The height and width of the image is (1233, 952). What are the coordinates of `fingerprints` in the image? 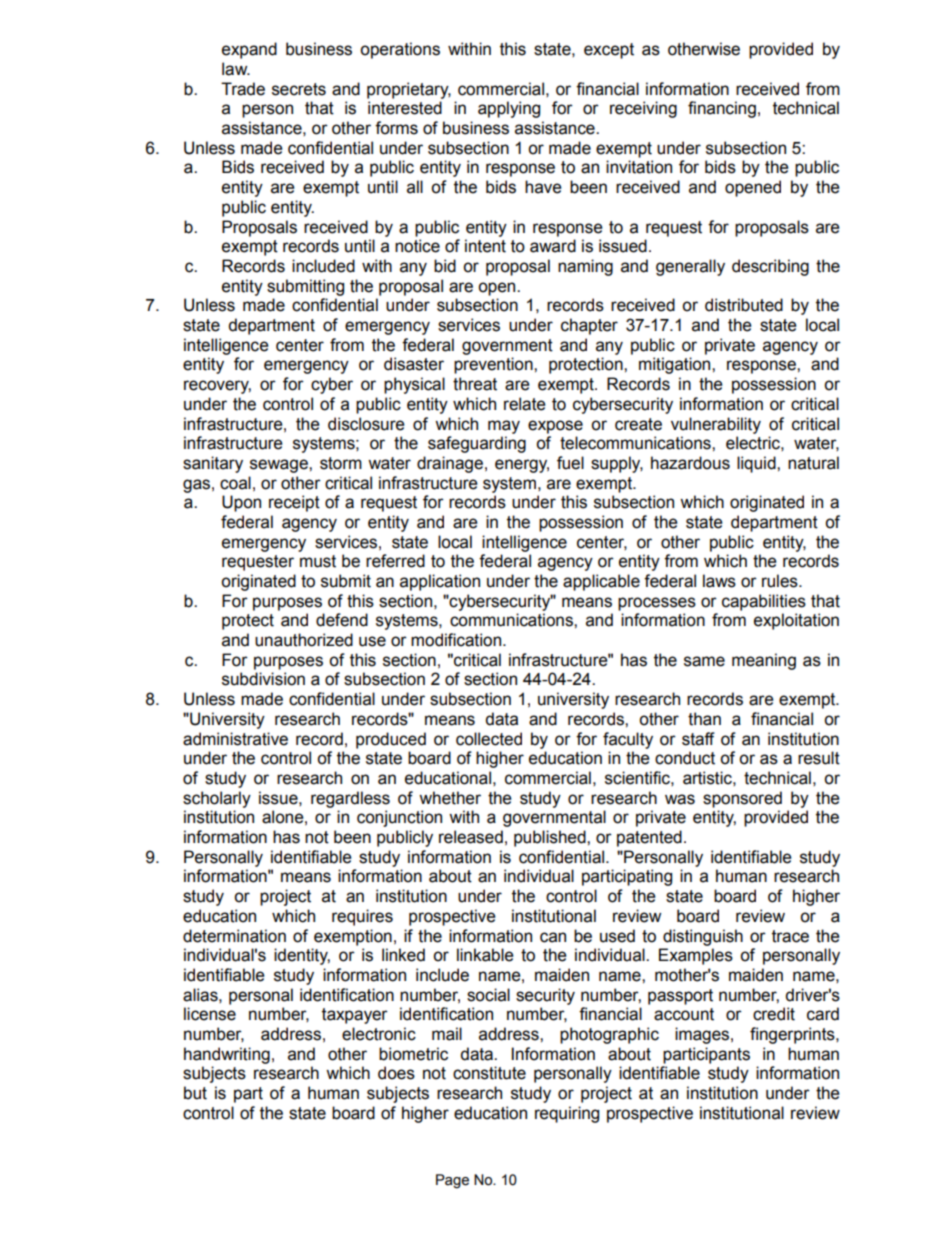 It's located at (793, 1035).
